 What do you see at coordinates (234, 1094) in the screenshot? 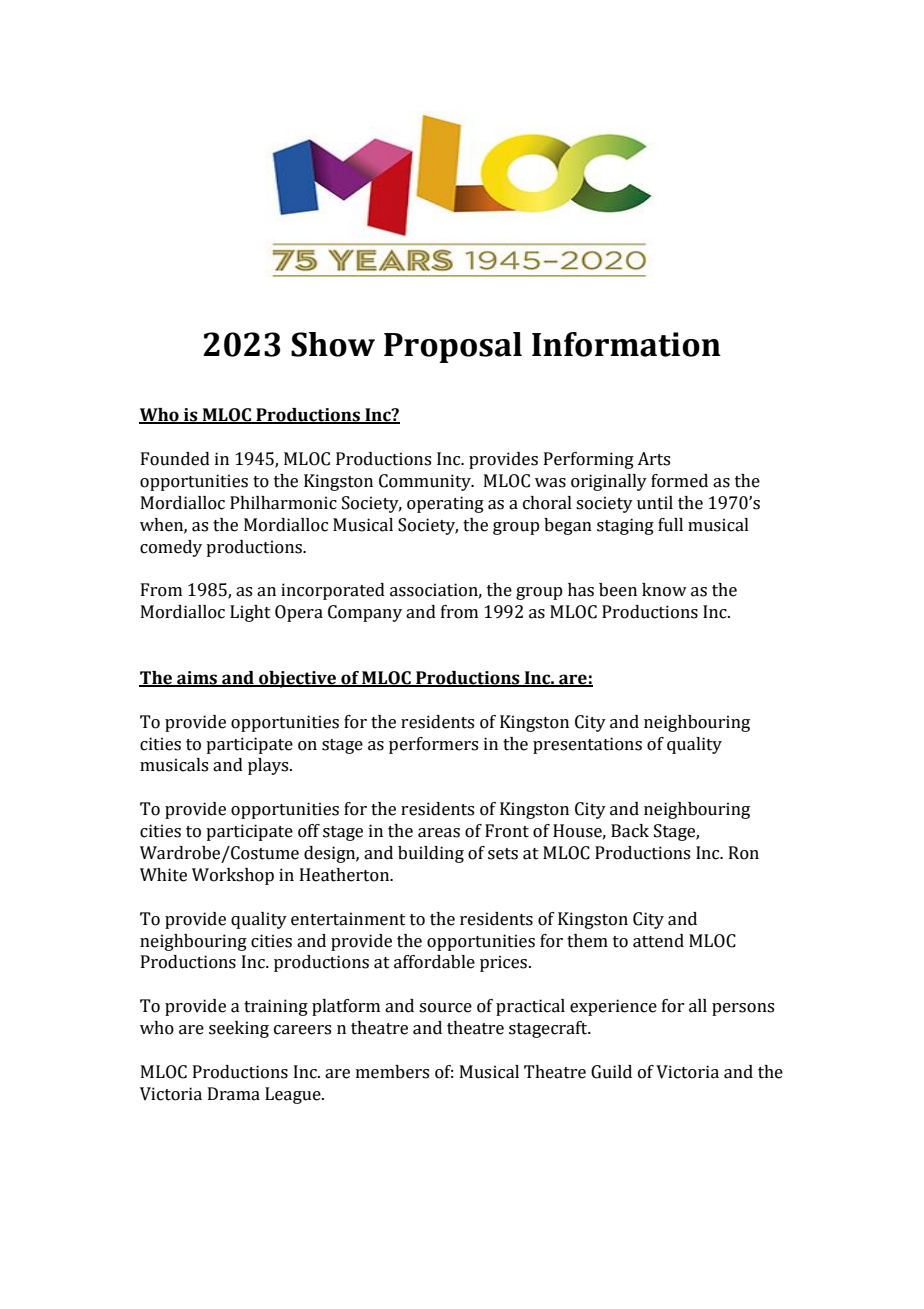
I see `Drama` at bounding box center [234, 1094].
